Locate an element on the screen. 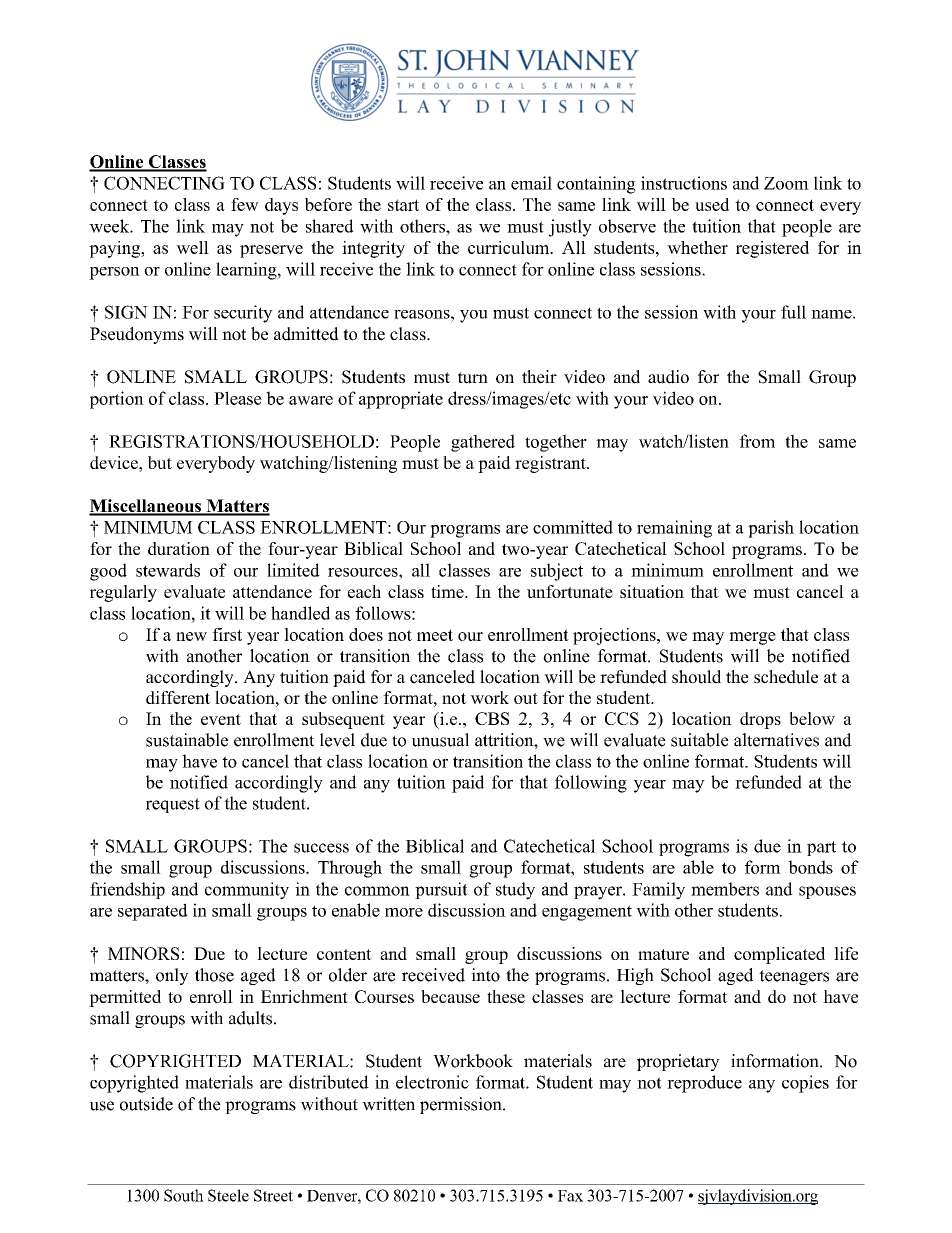 The height and width of the screenshot is (1233, 952). South is located at coordinates (184, 1195).
